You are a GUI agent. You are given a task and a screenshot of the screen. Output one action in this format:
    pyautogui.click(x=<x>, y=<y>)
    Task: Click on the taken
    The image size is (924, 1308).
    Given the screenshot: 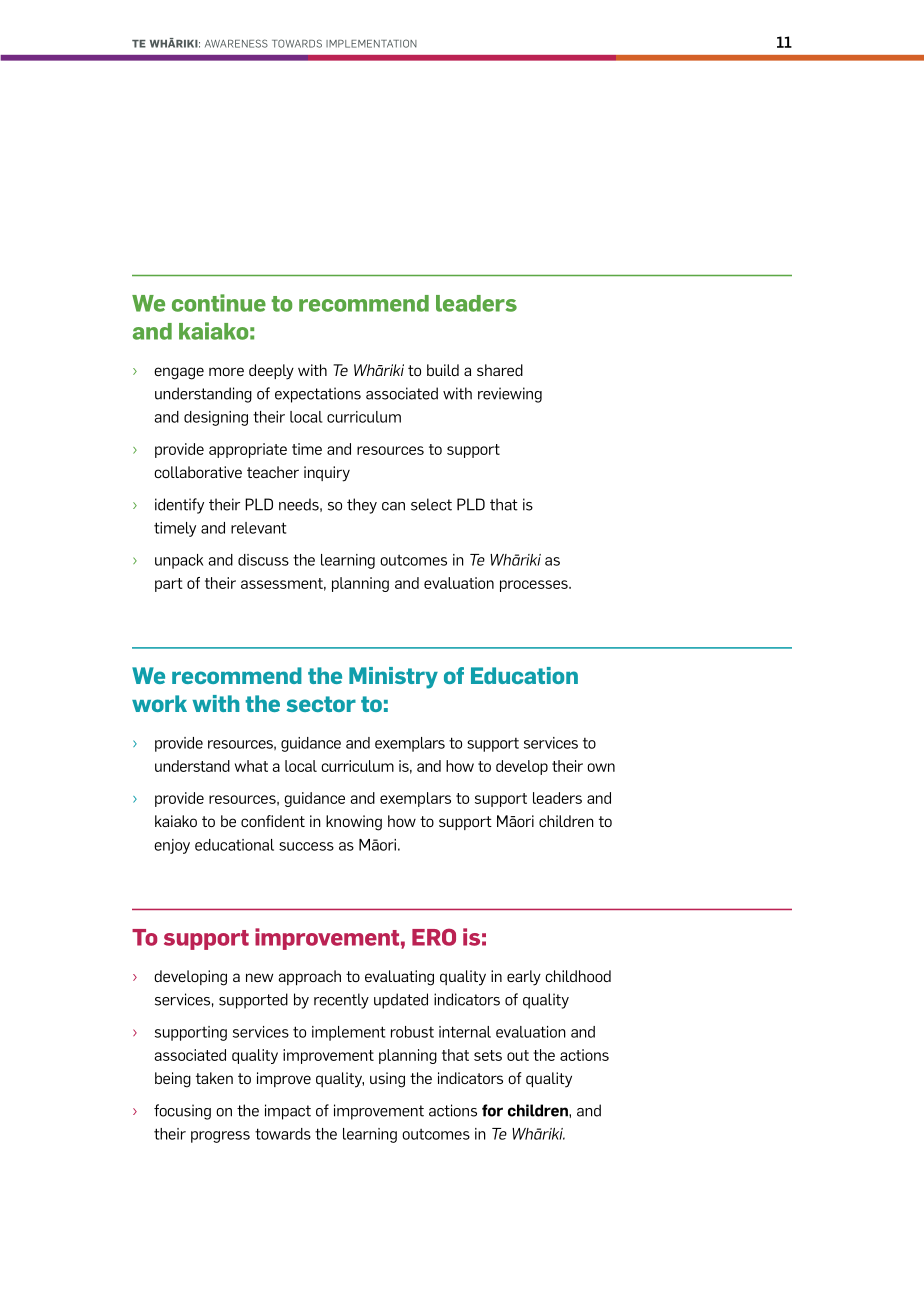 What is the action you would take?
    pyautogui.click(x=214, y=1078)
